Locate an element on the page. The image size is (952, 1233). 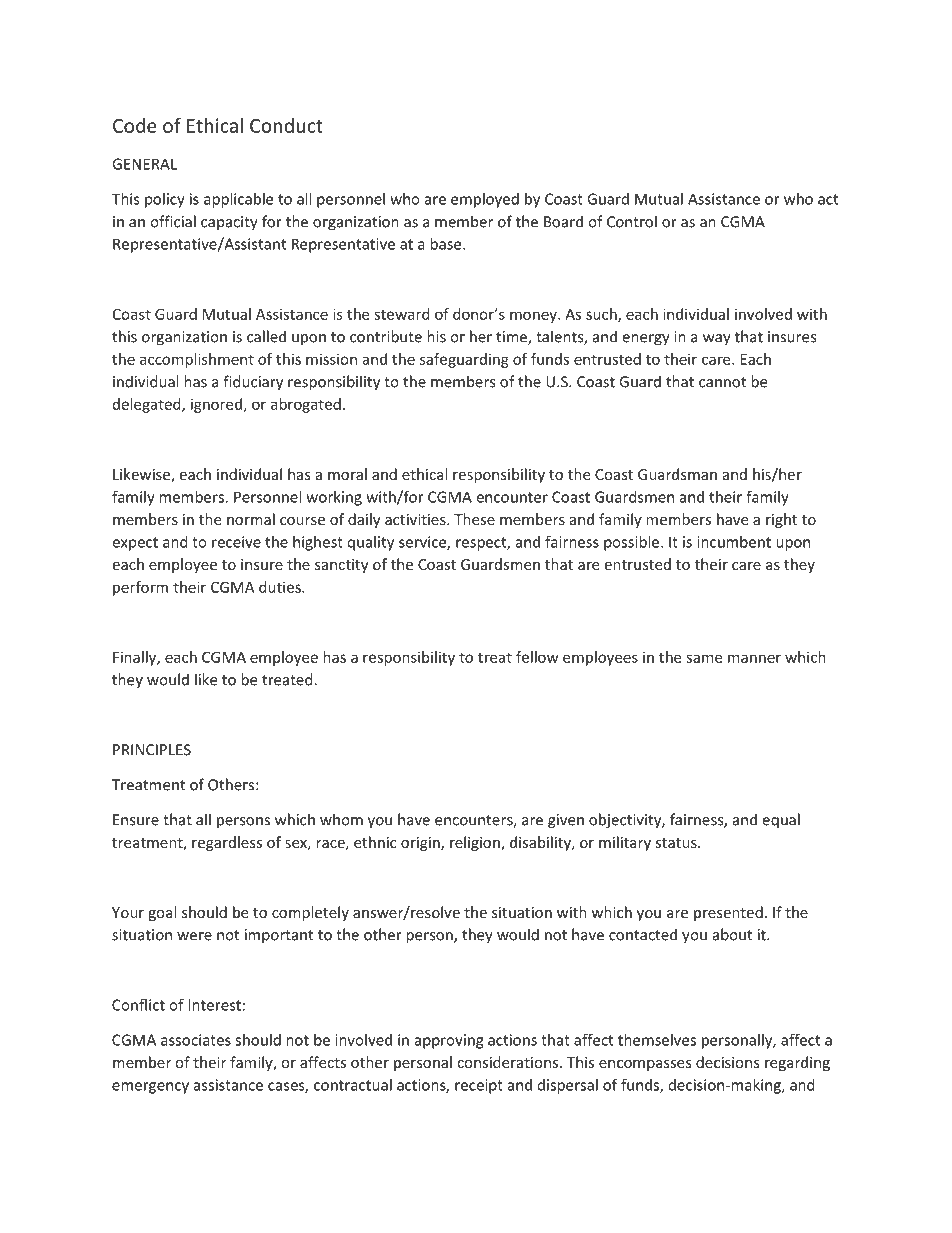
themselves is located at coordinates (657, 1040).
